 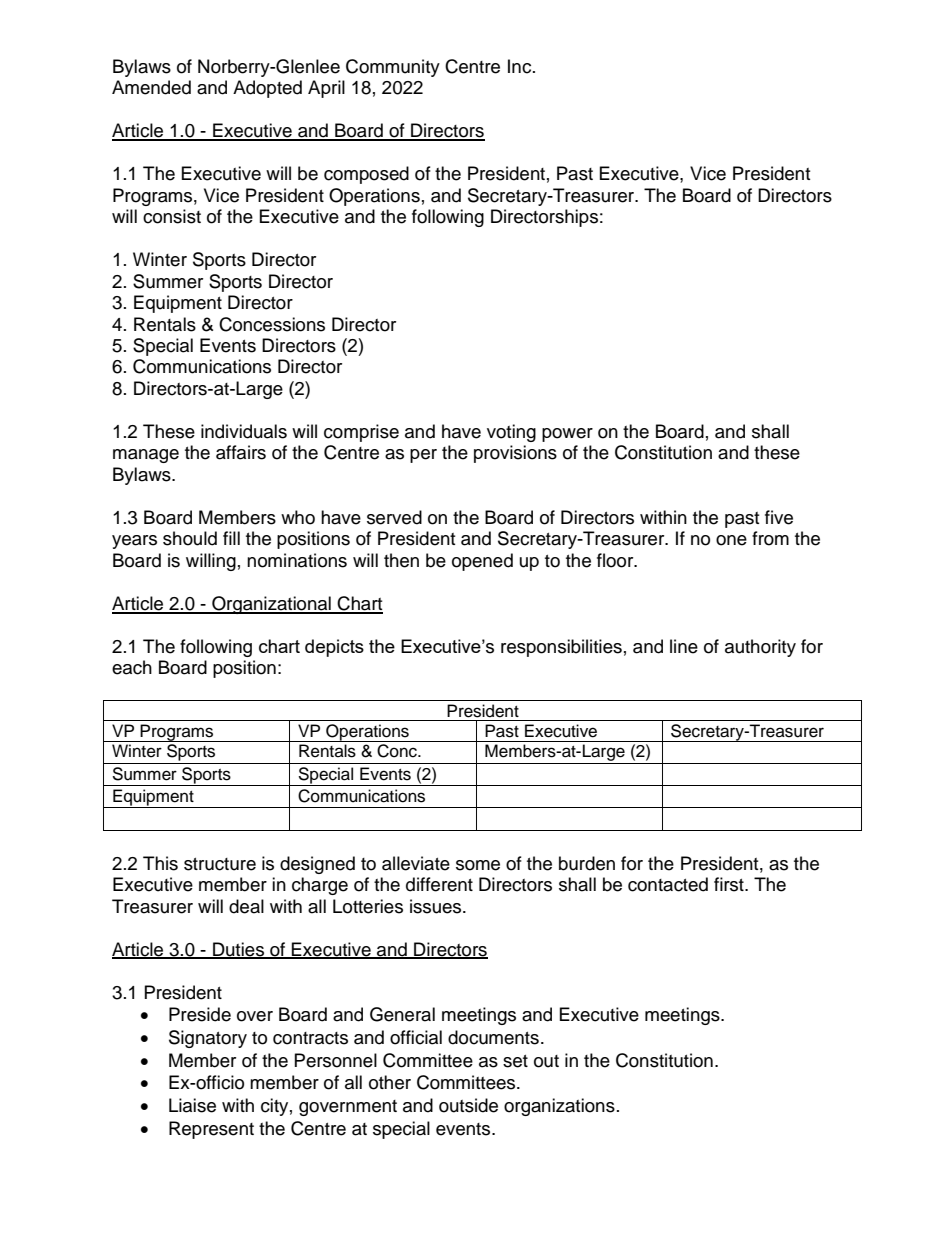 What do you see at coordinates (478, 865) in the page?
I see `some` at bounding box center [478, 865].
